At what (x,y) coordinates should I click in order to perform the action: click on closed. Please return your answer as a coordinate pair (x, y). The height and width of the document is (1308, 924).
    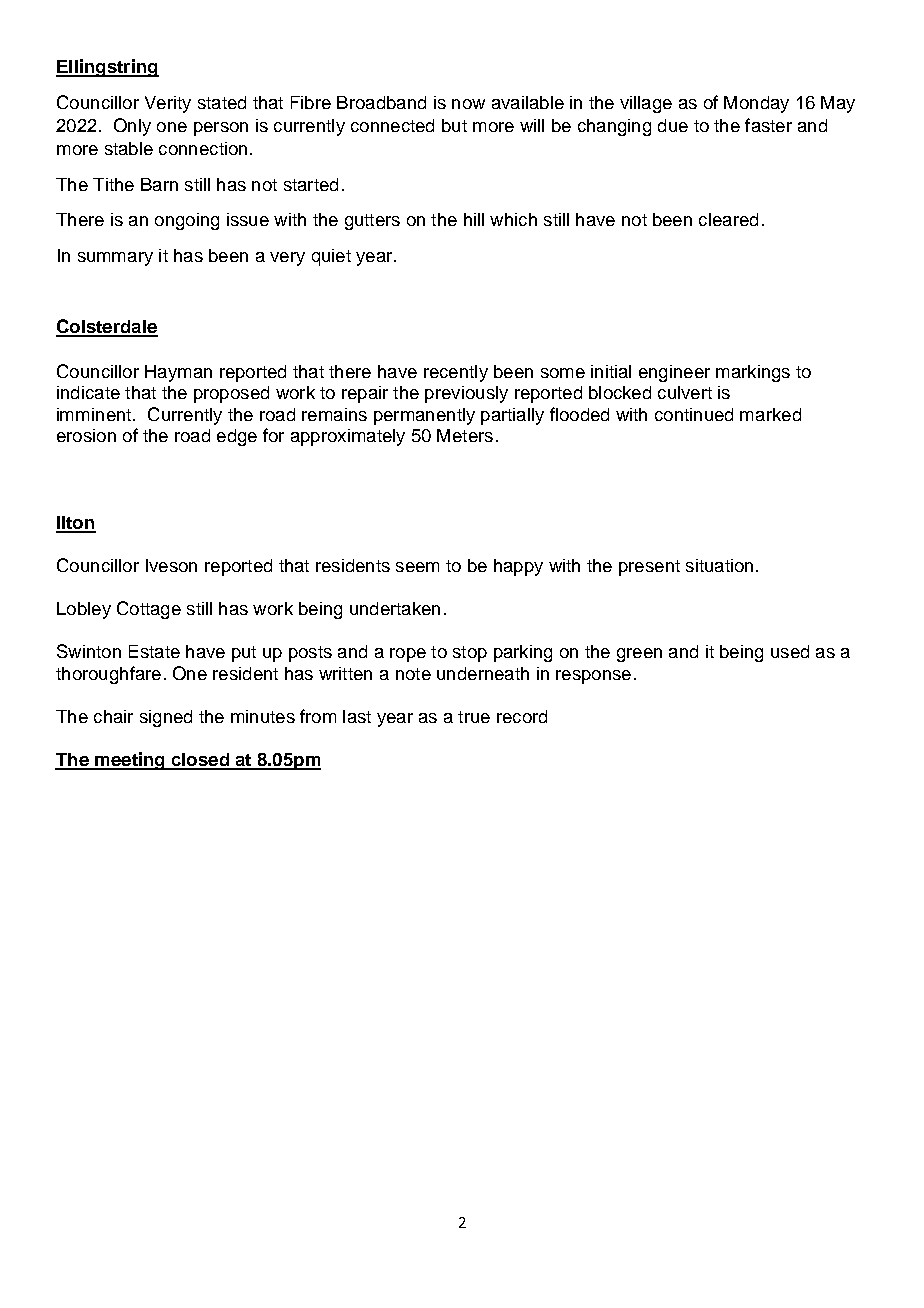
    Looking at the image, I should click on (200, 761).
